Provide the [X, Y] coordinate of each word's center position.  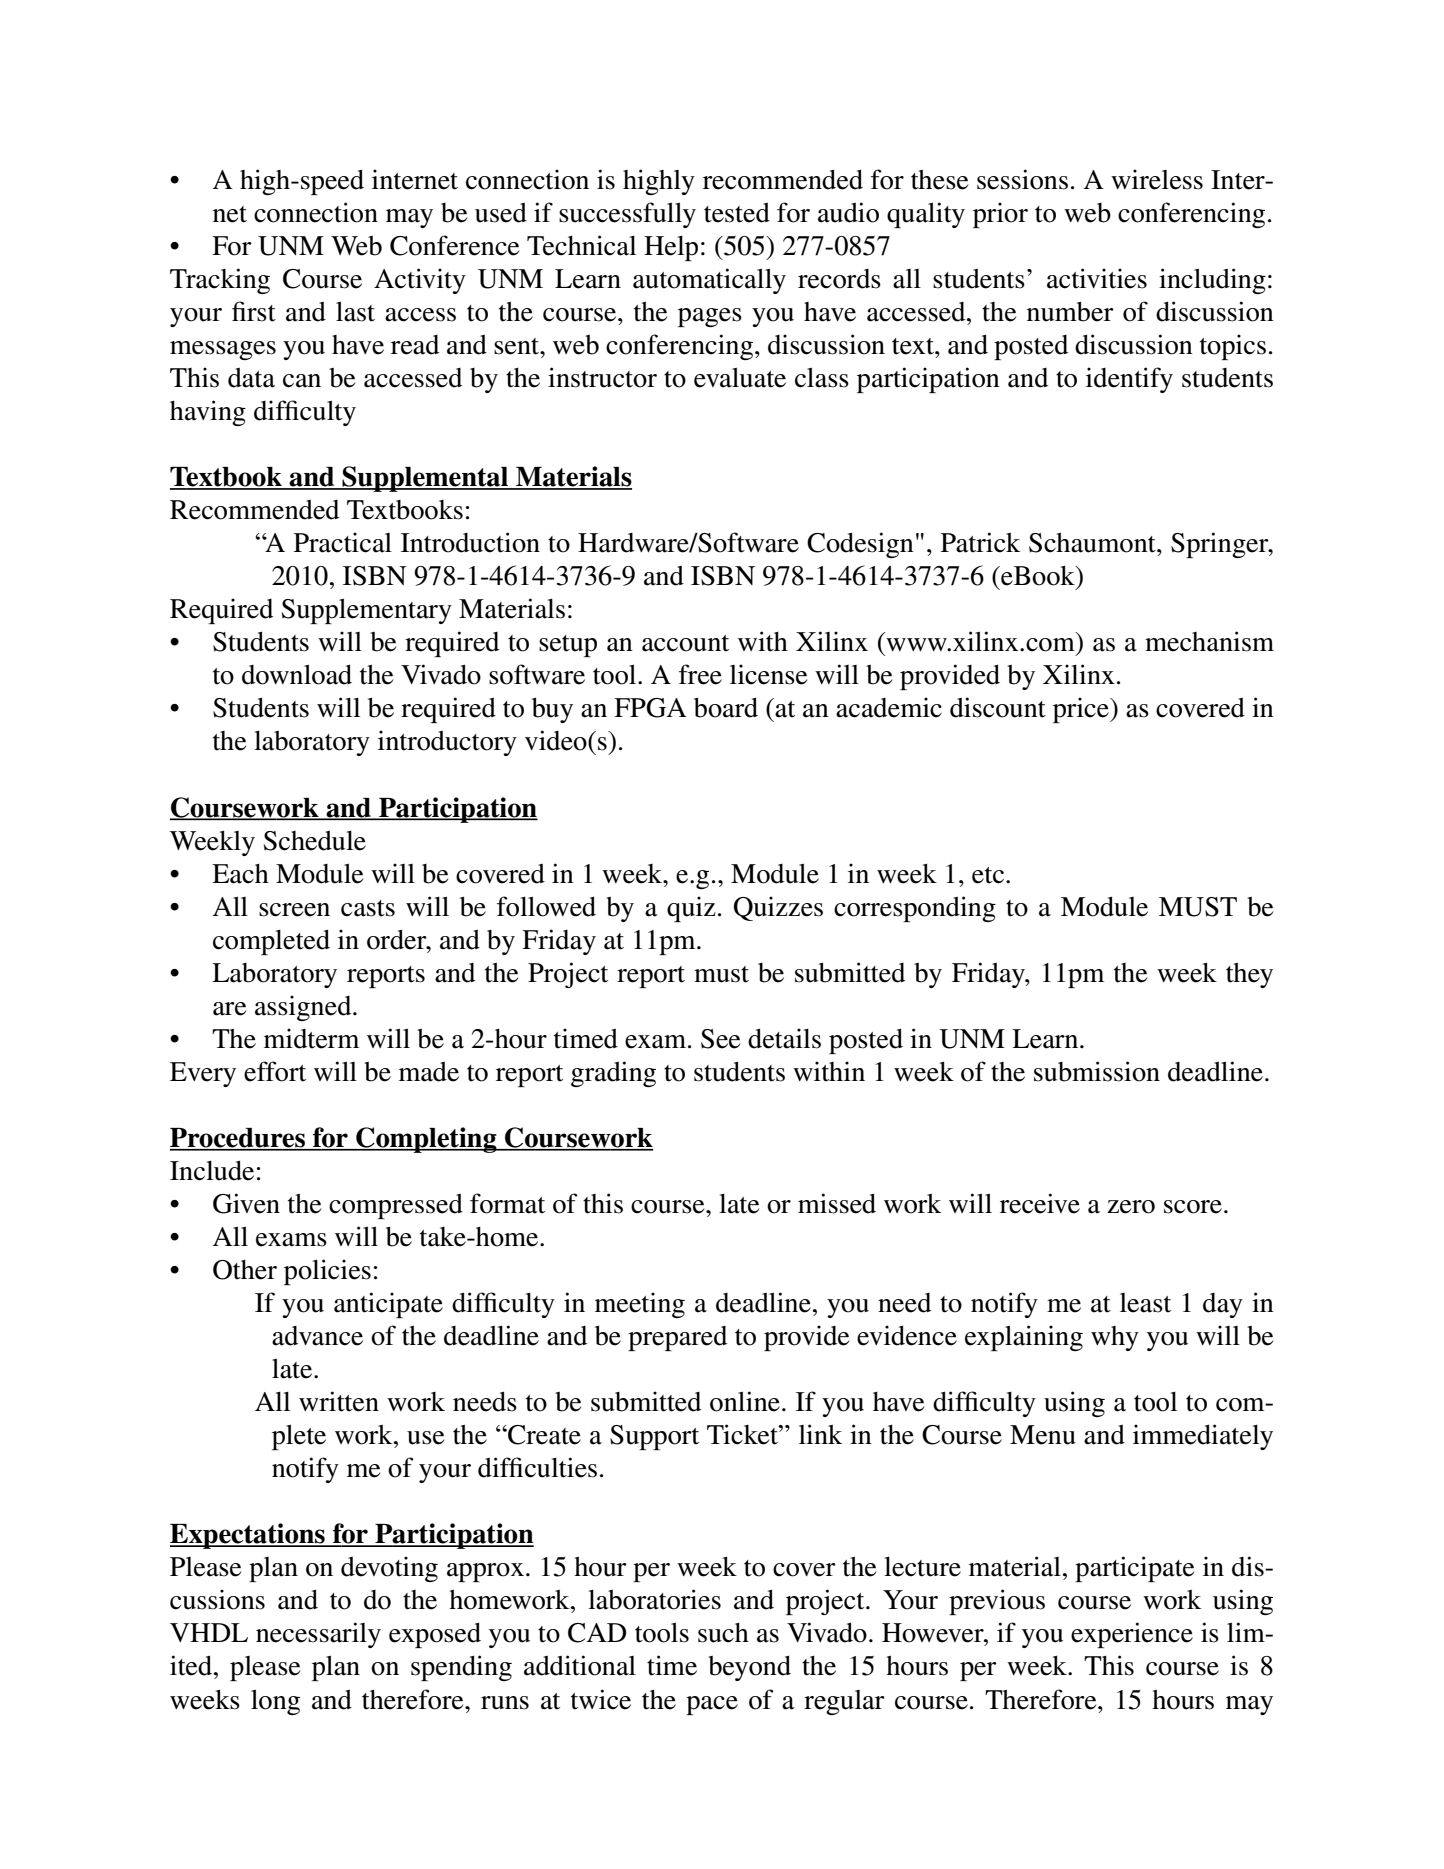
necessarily [318, 1635]
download [297, 674]
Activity [420, 281]
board [726, 707]
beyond [749, 1668]
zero [1131, 1207]
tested [737, 213]
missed [837, 1203]
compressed [396, 1206]
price [1082, 710]
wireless [1157, 179]
